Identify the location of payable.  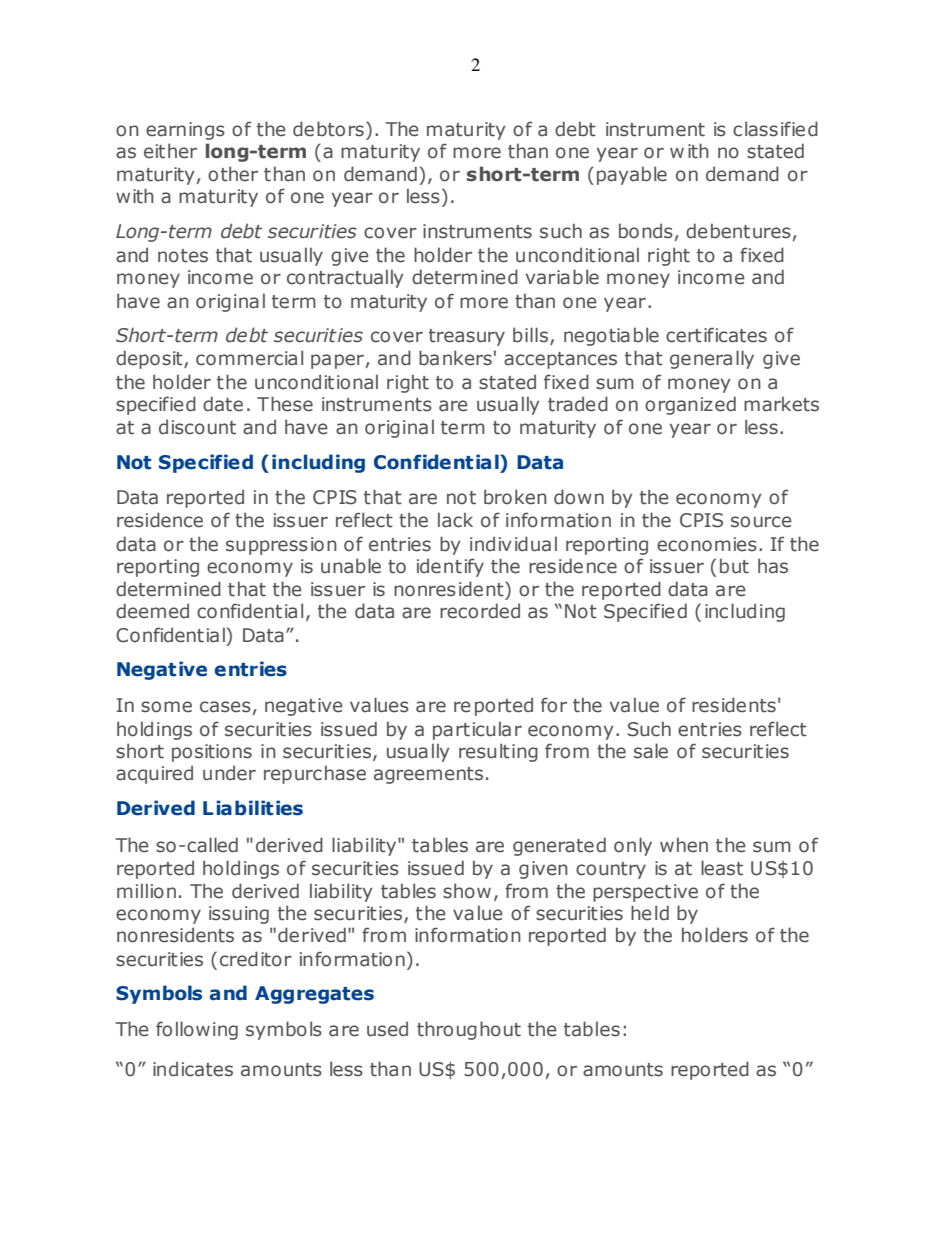
(632, 175).
